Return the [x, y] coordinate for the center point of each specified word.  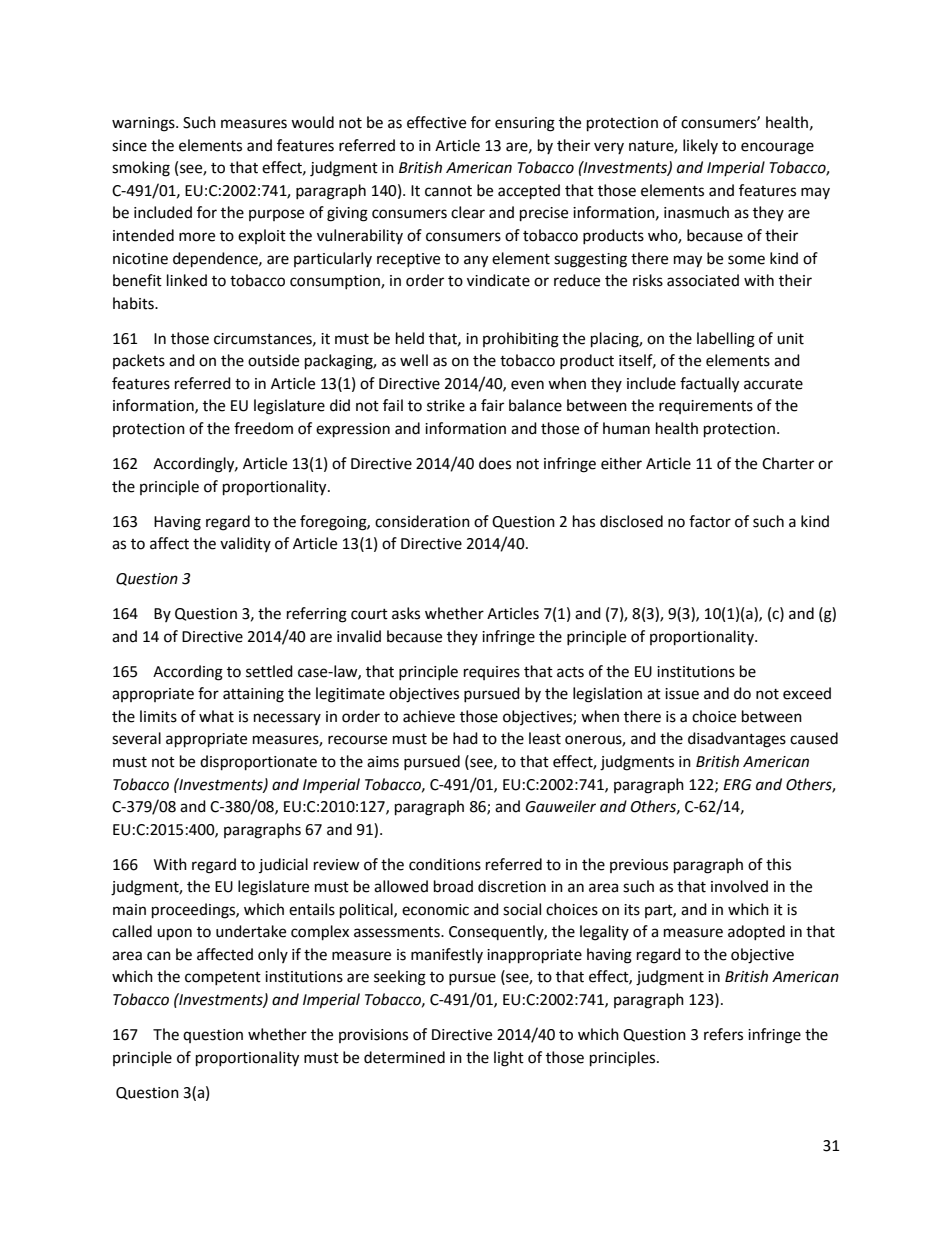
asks [406, 613]
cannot [448, 191]
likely [700, 146]
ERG [737, 785]
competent [223, 978]
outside [273, 360]
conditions [445, 864]
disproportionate [258, 763]
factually [709, 385]
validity [245, 544]
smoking [141, 169]
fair [492, 405]
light [509, 1059]
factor [710, 521]
